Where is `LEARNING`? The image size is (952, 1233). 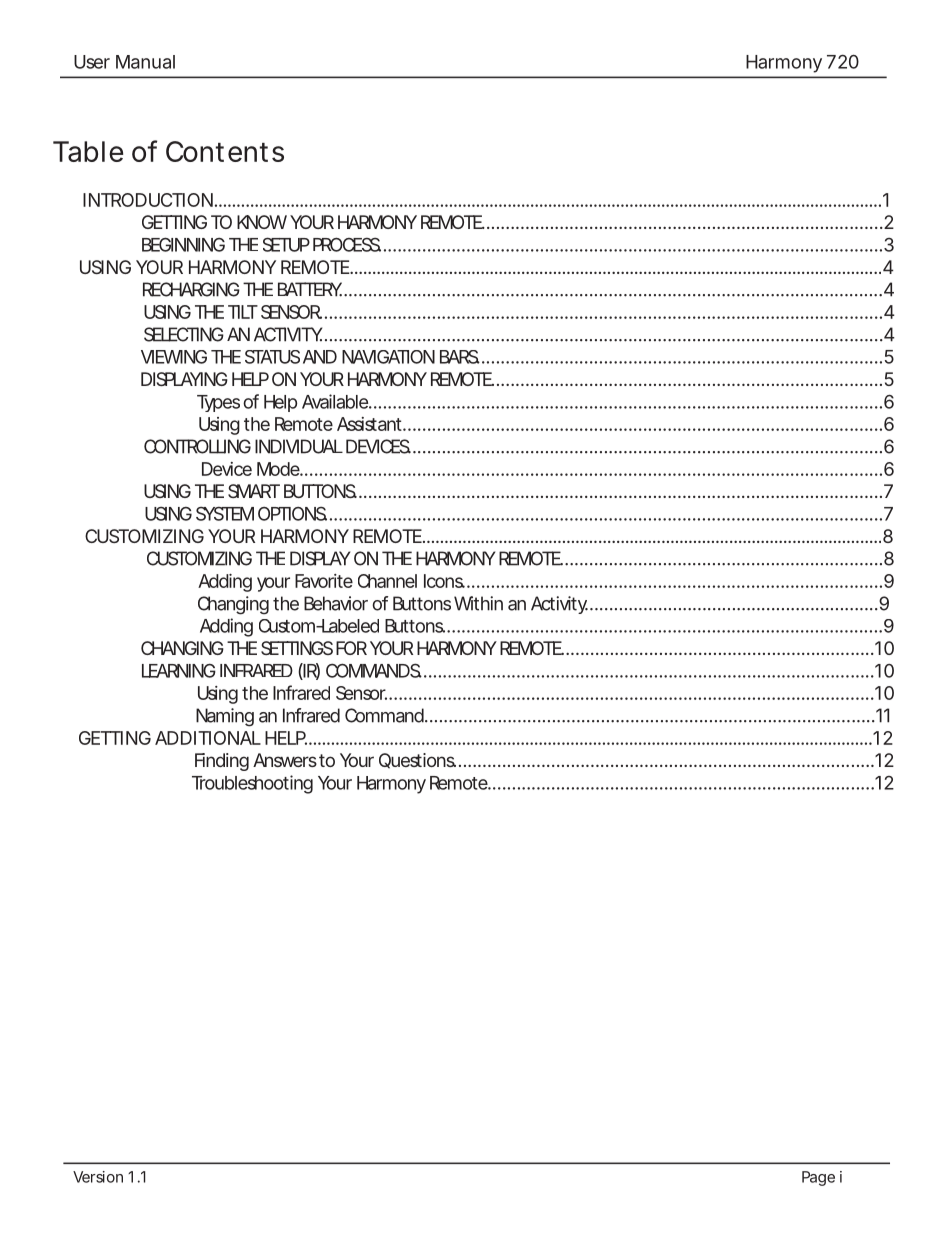 LEARNING is located at coordinates (179, 670).
